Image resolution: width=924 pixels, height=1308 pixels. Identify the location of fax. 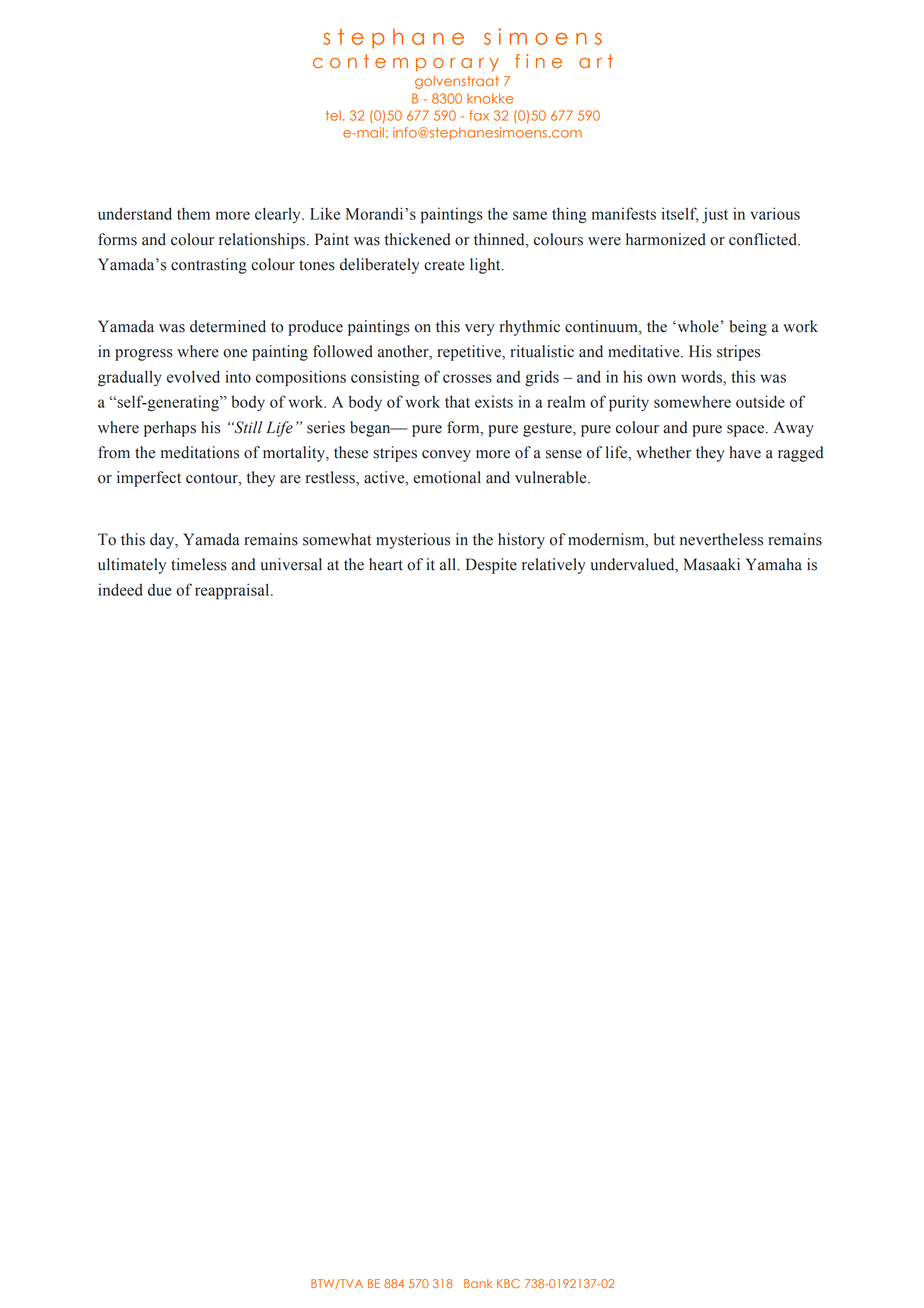
(479, 115).
